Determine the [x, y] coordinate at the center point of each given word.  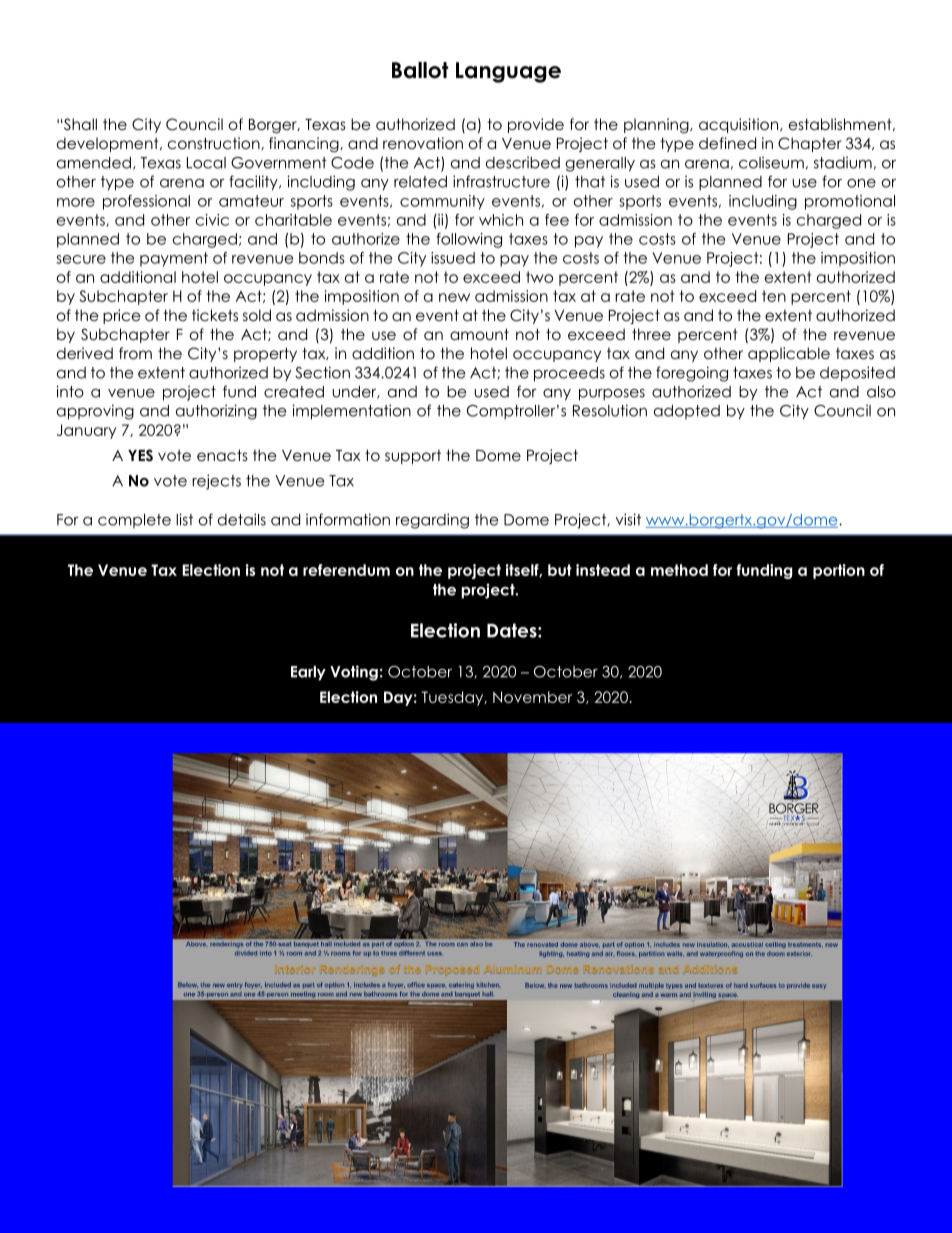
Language [508, 72]
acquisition [738, 125]
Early [308, 673]
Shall [79, 124]
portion [839, 571]
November [532, 697]
